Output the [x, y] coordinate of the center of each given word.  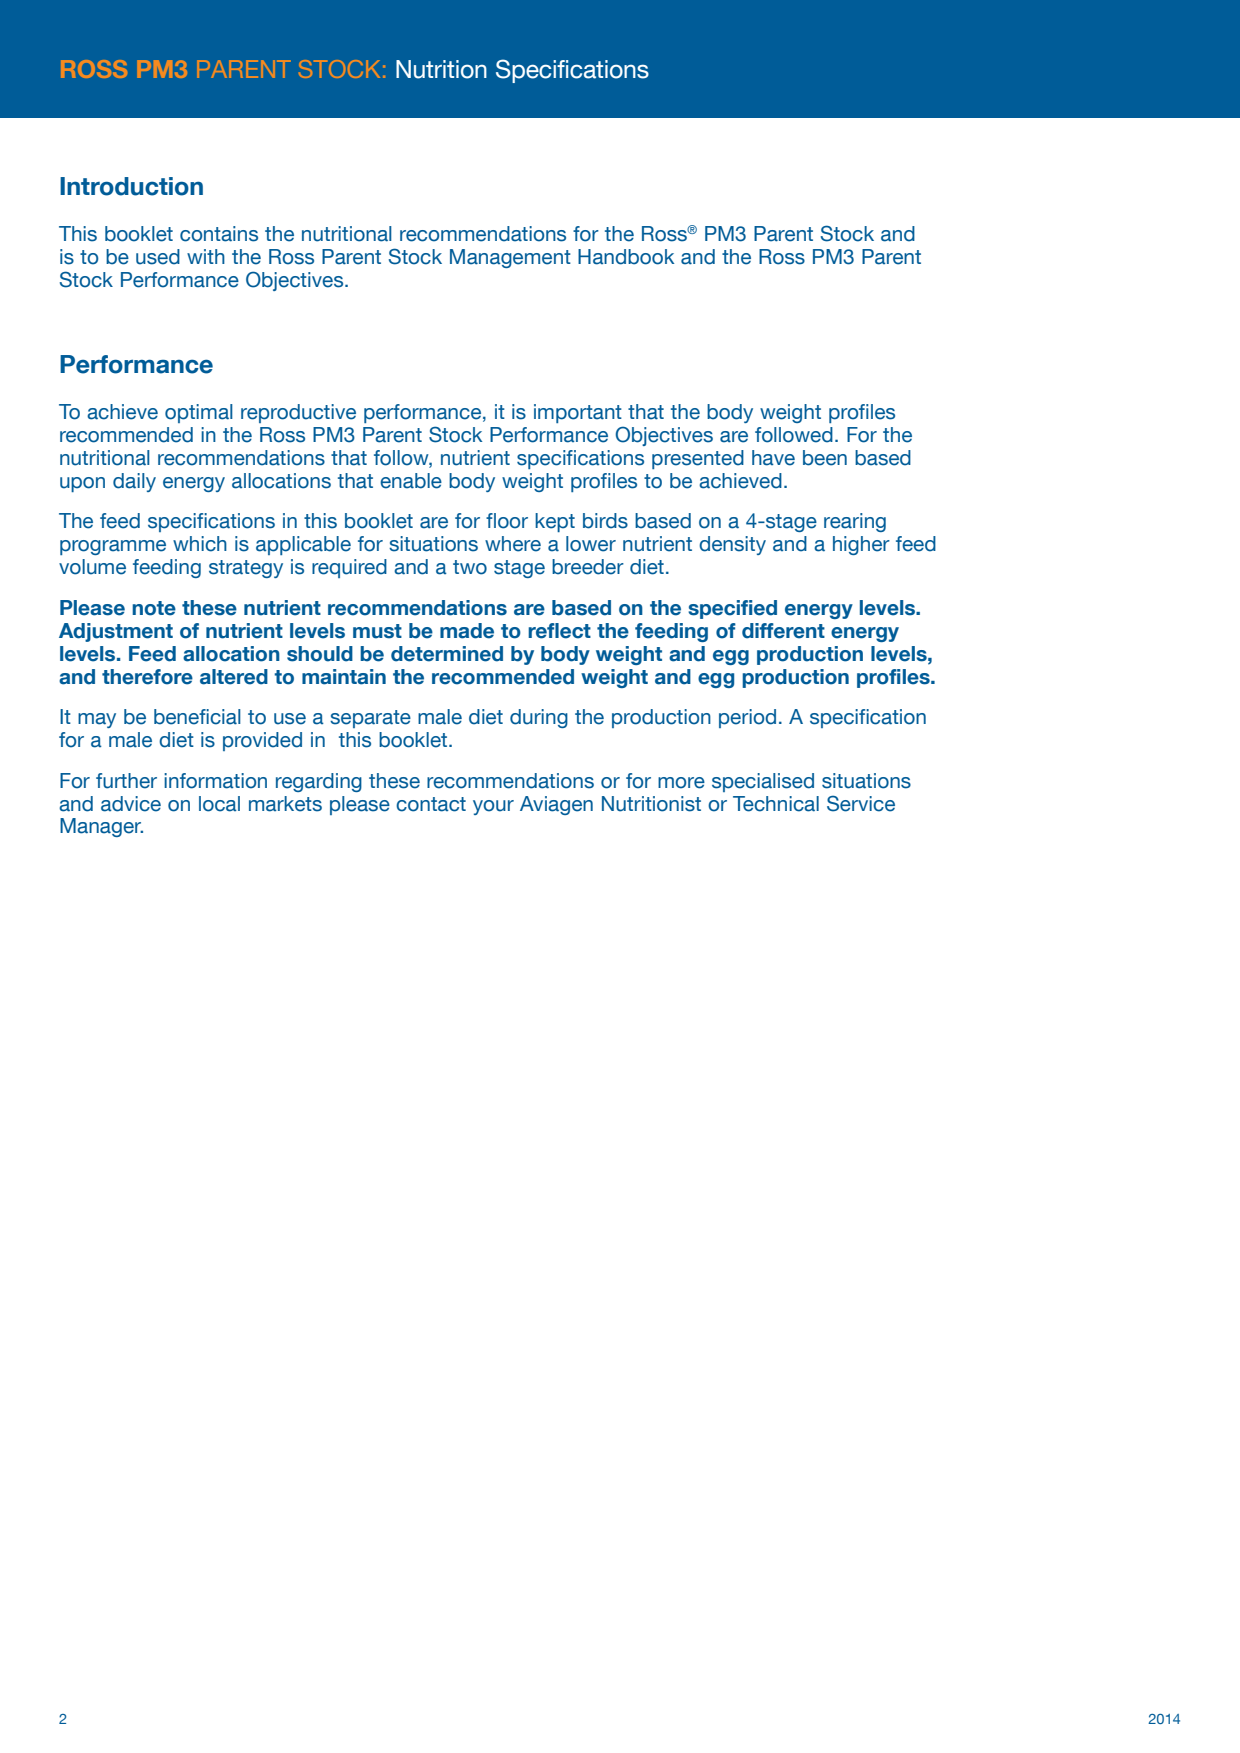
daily [134, 482]
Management [510, 258]
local [219, 804]
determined [447, 654]
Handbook [626, 257]
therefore [147, 677]
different [783, 631]
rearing [855, 522]
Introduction [131, 186]
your [493, 807]
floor [507, 521]
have [773, 458]
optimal [199, 413]
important [578, 413]
